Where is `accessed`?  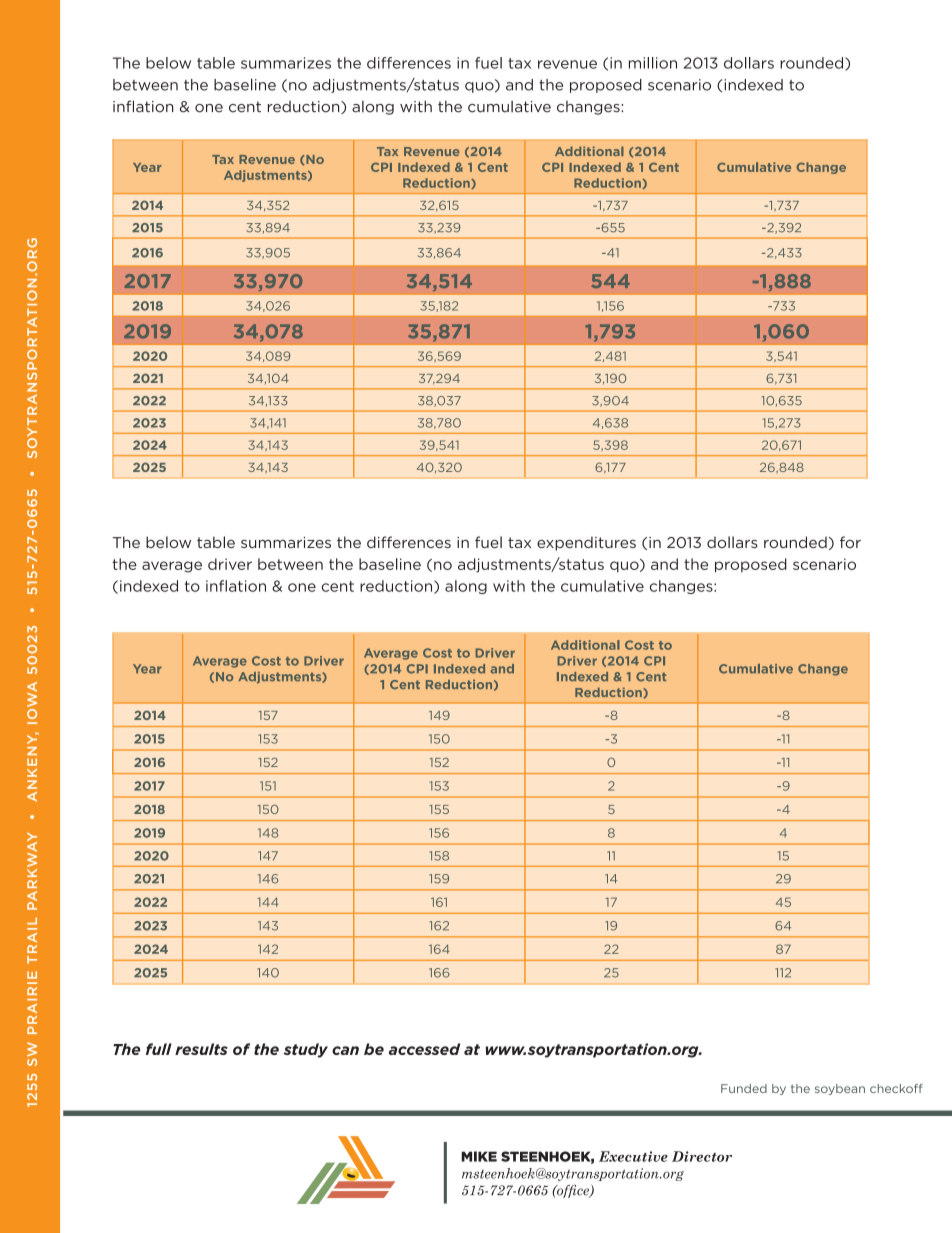
accessed is located at coordinates (424, 1049).
